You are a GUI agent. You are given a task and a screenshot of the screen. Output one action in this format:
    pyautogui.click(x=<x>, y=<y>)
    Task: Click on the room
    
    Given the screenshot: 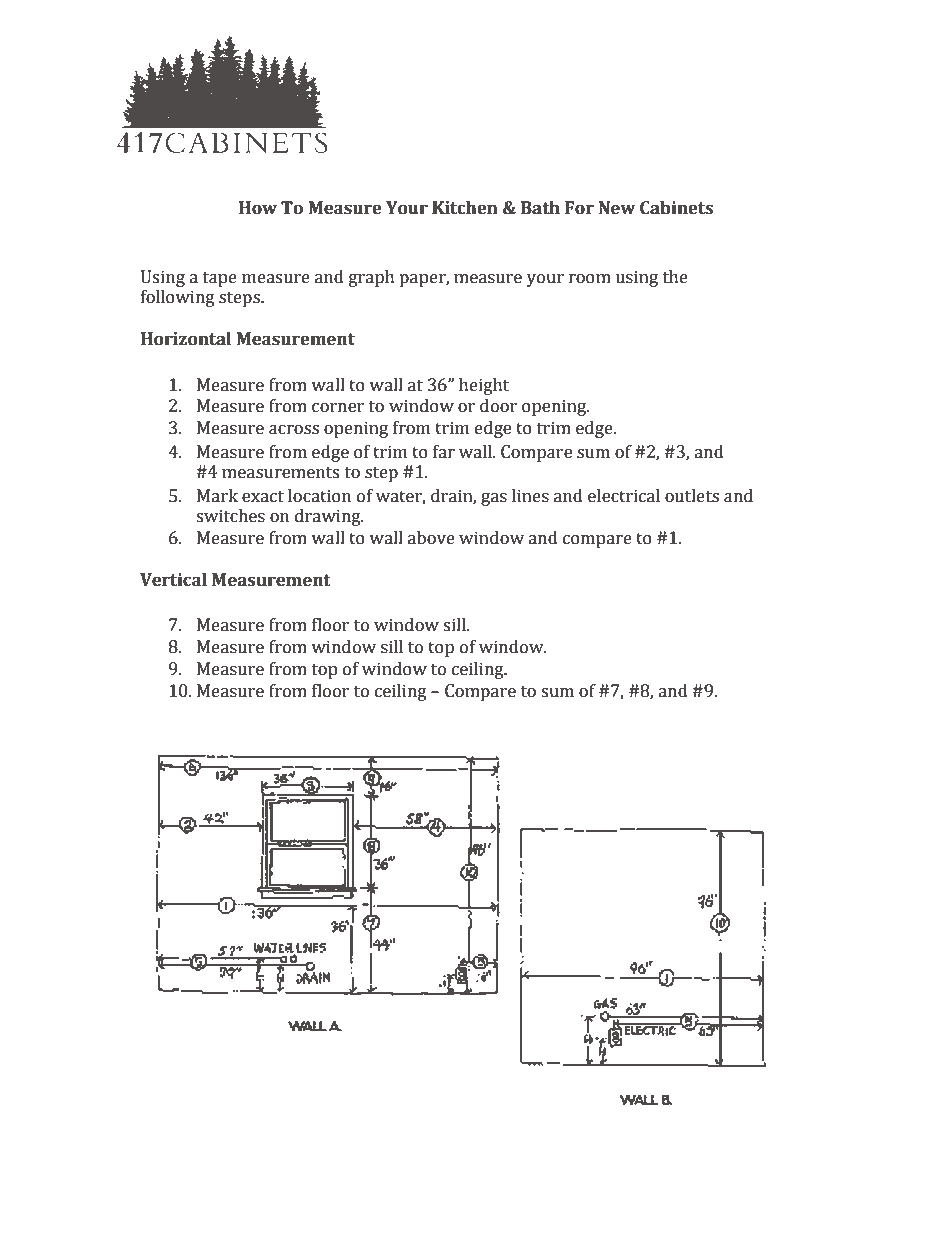 What is the action you would take?
    pyautogui.click(x=590, y=279)
